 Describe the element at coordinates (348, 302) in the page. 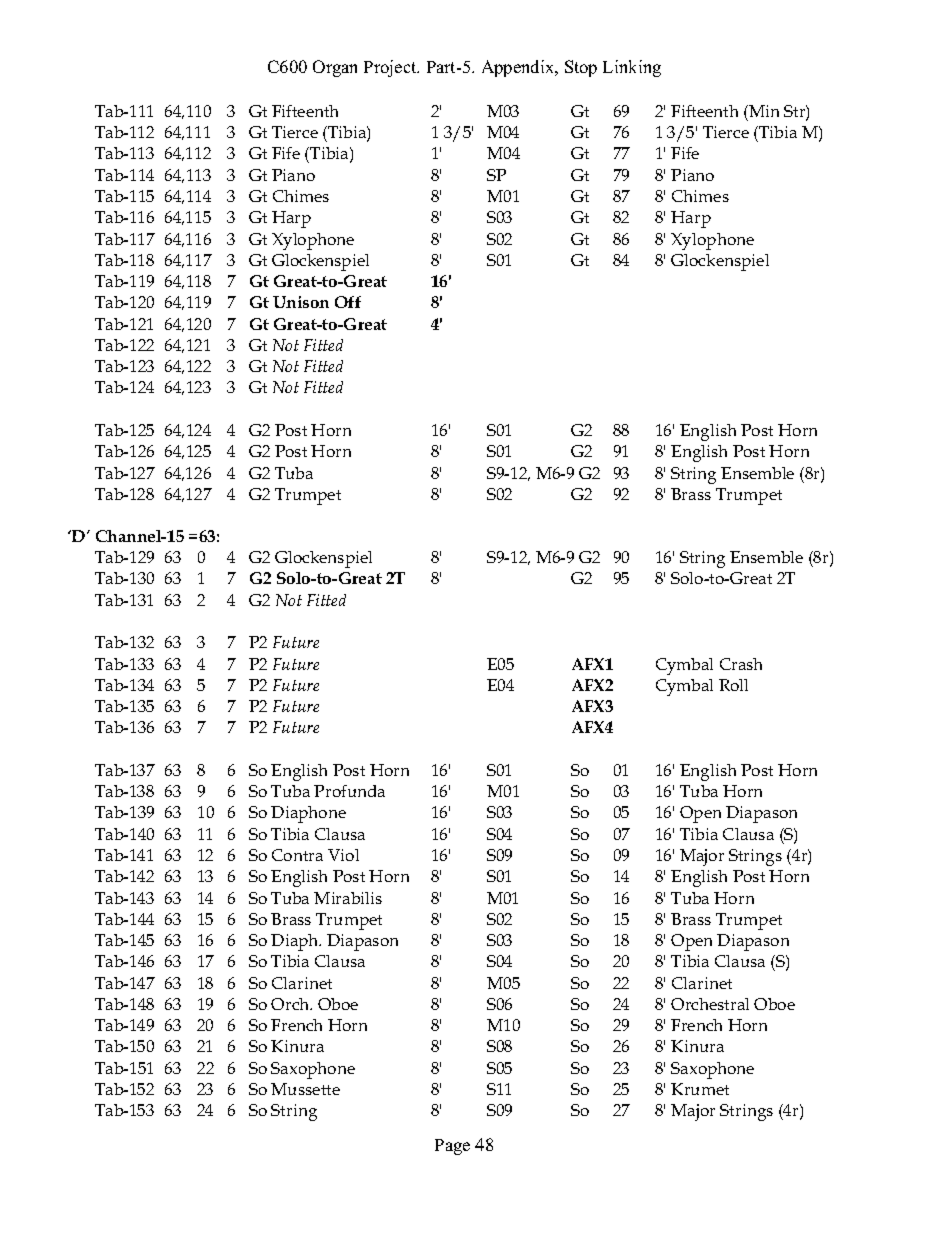

I see `Off` at that location.
